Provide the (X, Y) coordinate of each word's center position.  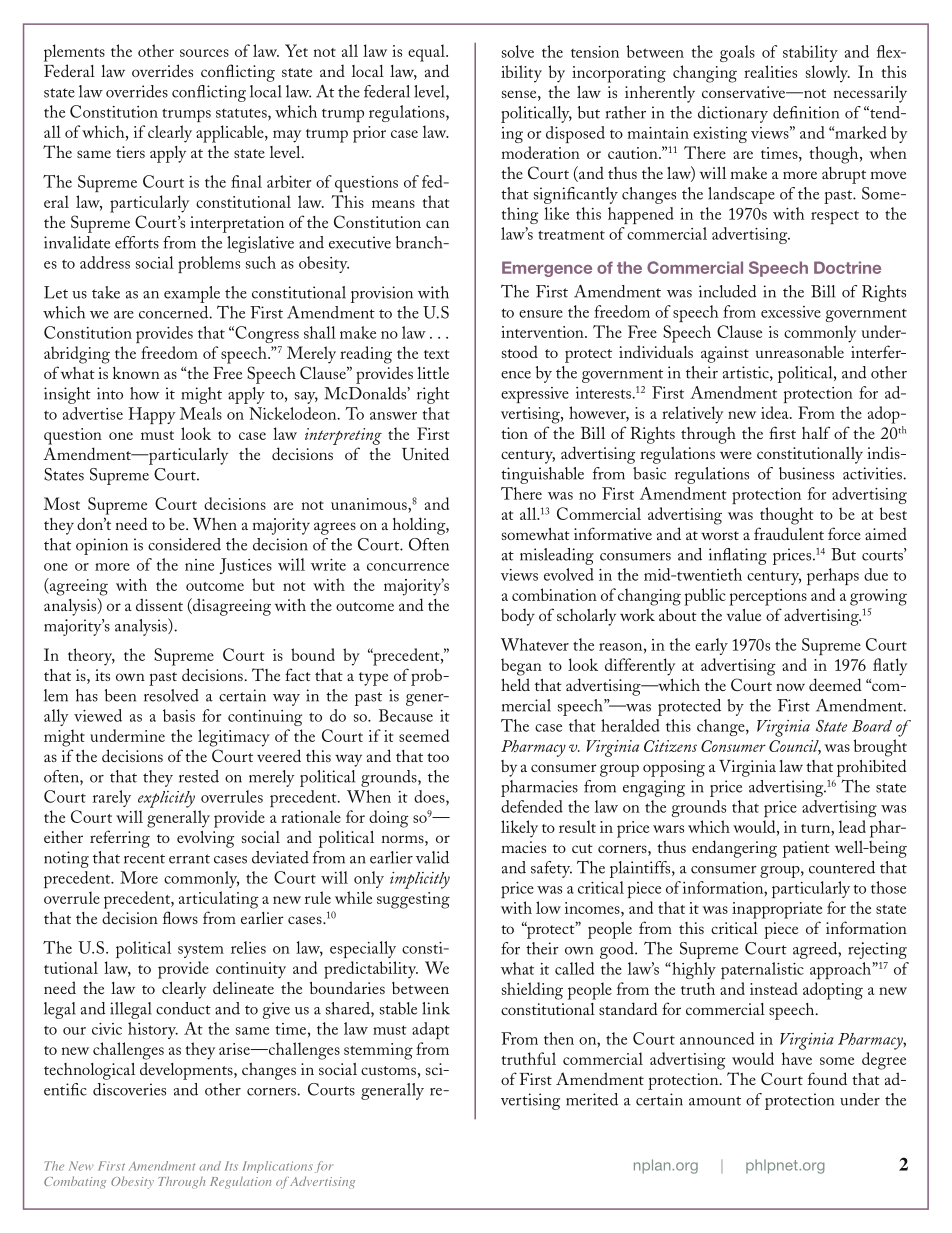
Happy (152, 415)
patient (806, 849)
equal (427, 53)
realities (770, 71)
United (425, 454)
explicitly (166, 799)
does (430, 796)
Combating (75, 1182)
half (816, 432)
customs (388, 1070)
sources (204, 53)
